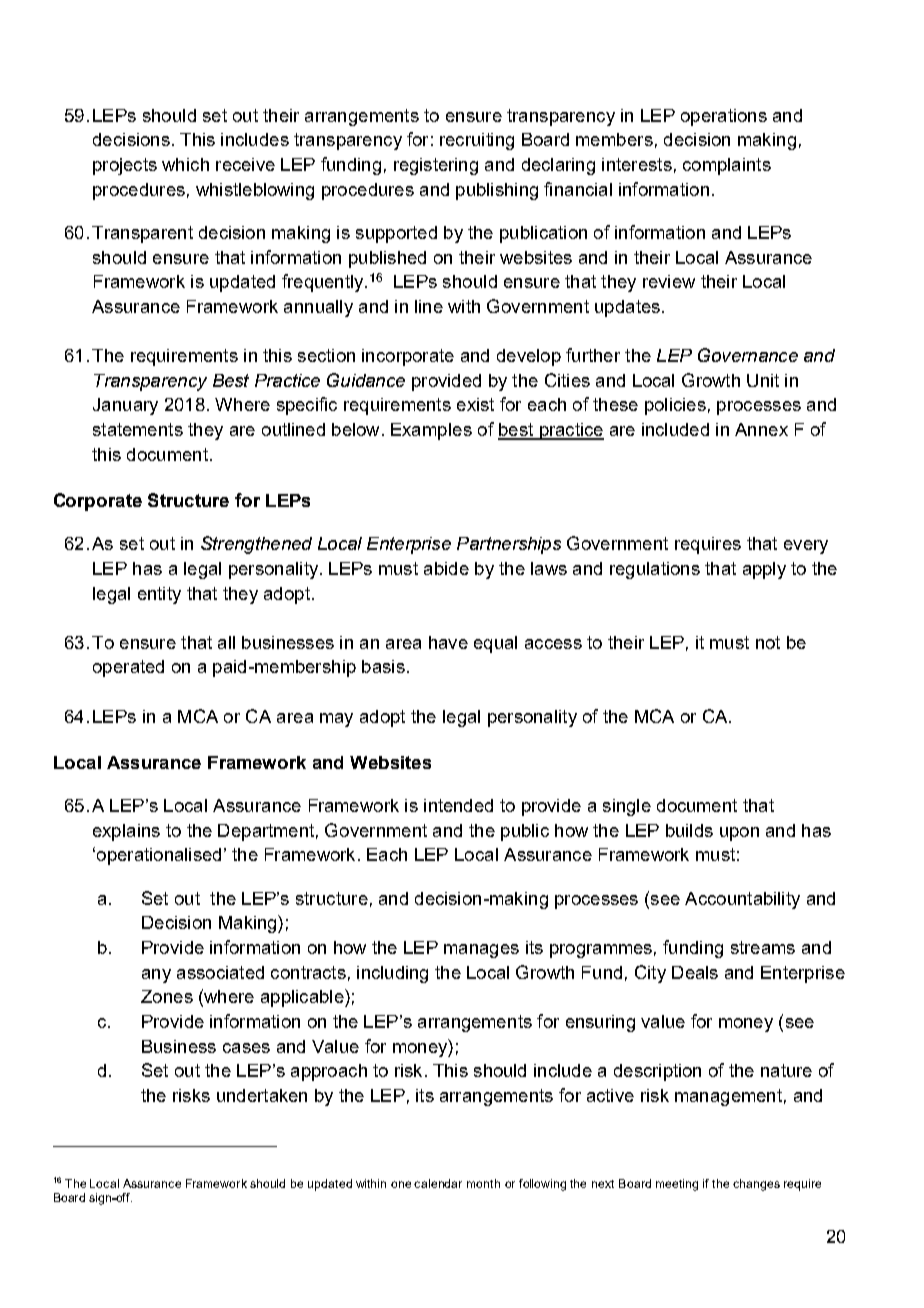  Describe the element at coordinates (727, 166) in the document. I see `complaints` at that location.
